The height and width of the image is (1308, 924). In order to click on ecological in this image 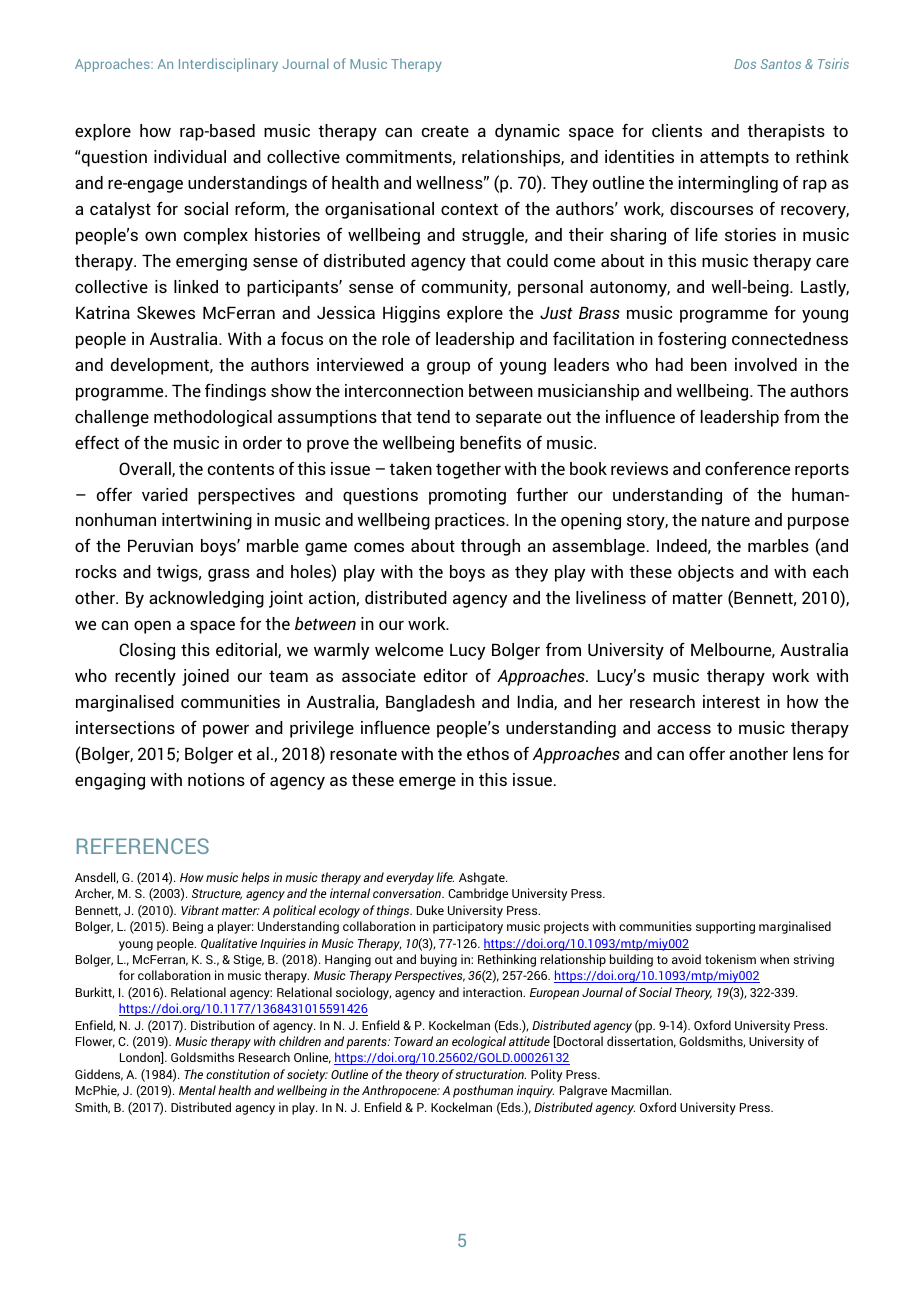, I will do `click(479, 1042)`.
